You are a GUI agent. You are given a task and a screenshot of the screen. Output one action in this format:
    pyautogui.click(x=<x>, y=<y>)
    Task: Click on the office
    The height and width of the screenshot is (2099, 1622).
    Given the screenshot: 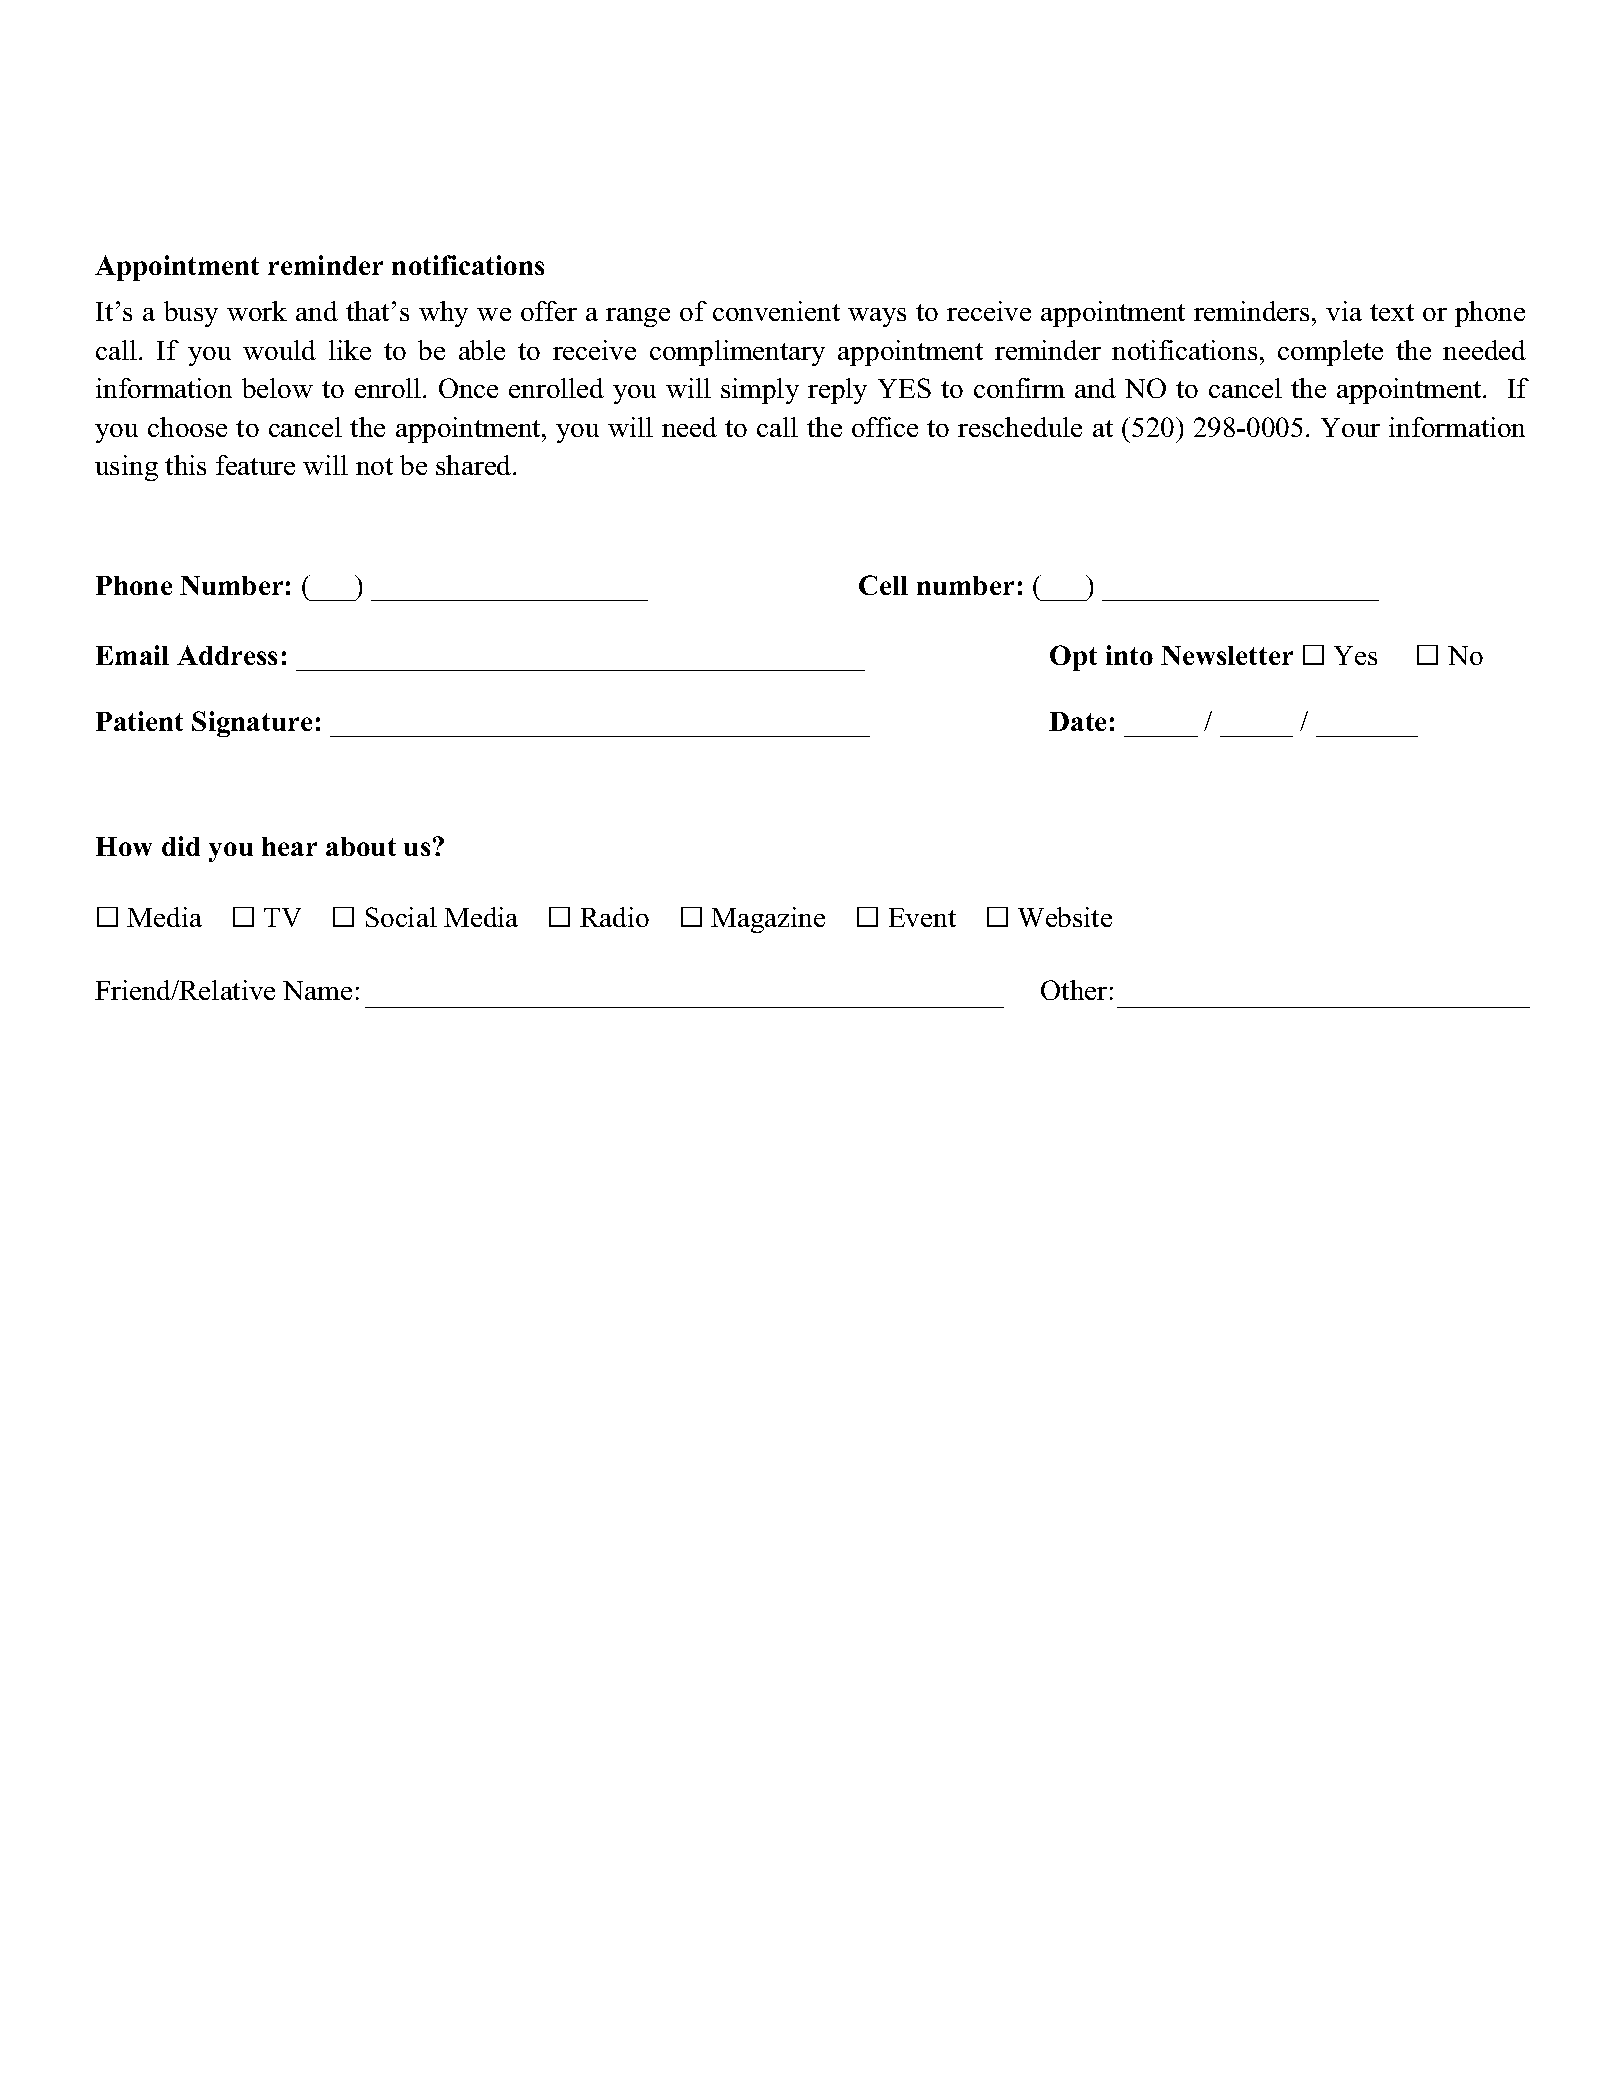 What is the action you would take?
    pyautogui.click(x=885, y=427)
